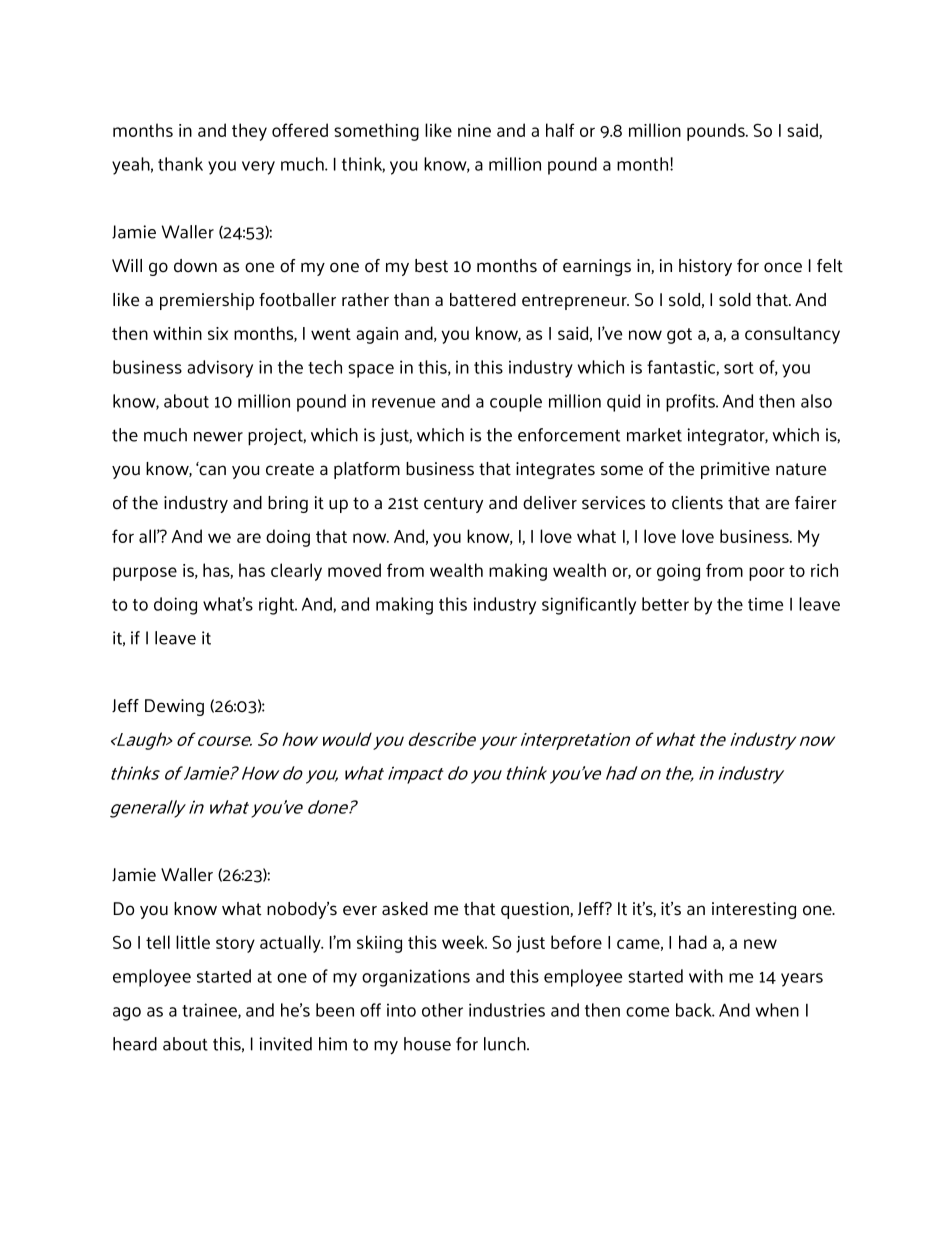 The image size is (952, 1233). Describe the element at coordinates (536, 910) in the page. I see `question` at that location.
